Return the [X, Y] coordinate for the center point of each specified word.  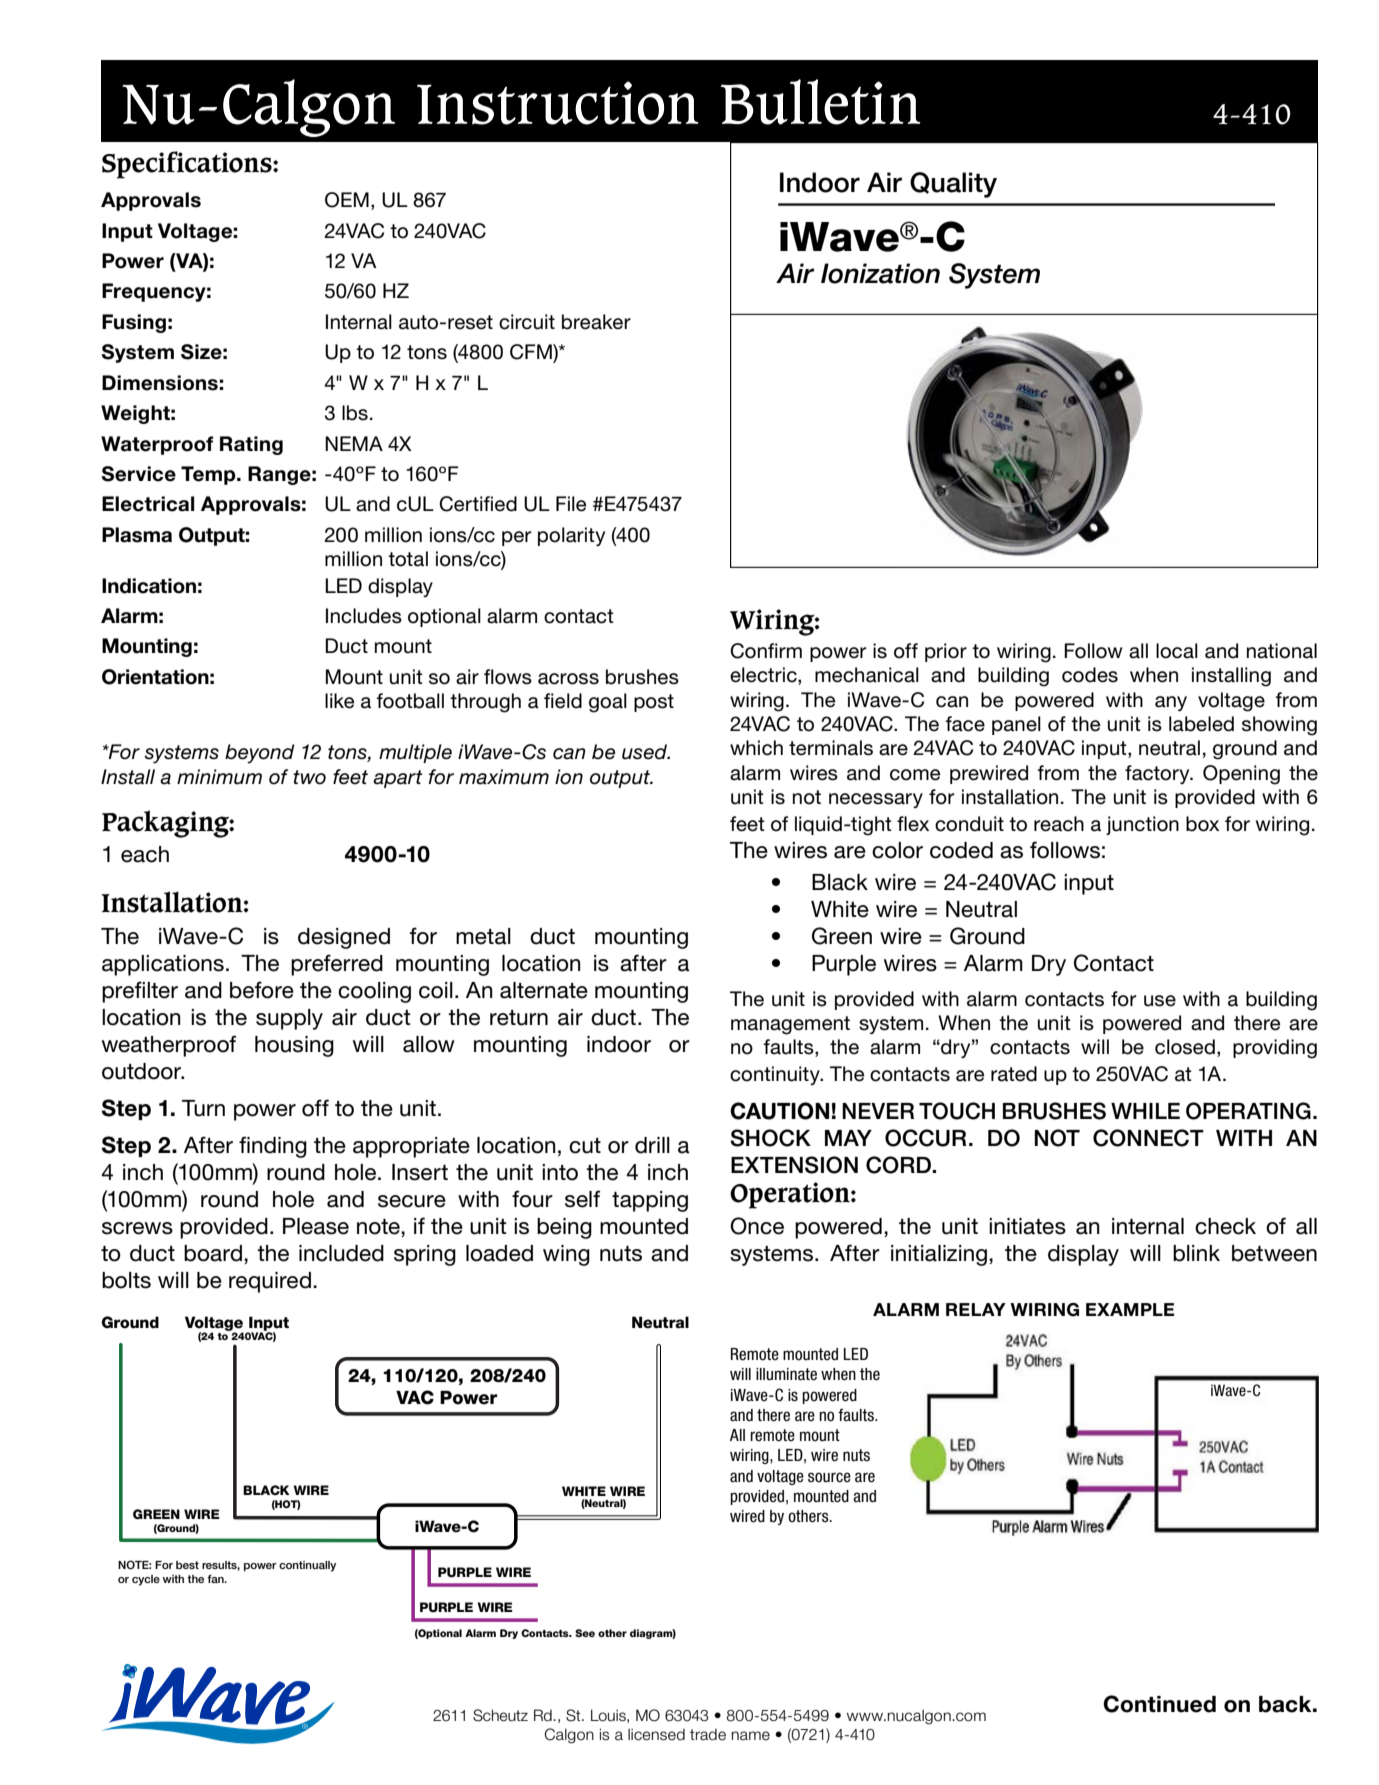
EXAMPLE [1130, 1309]
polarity [571, 536]
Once [757, 1226]
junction [1142, 825]
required [270, 1282]
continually [307, 1566]
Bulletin [821, 102]
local [1177, 651]
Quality [953, 185]
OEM [347, 200]
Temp [209, 475]
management [790, 1025]
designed [344, 938]
